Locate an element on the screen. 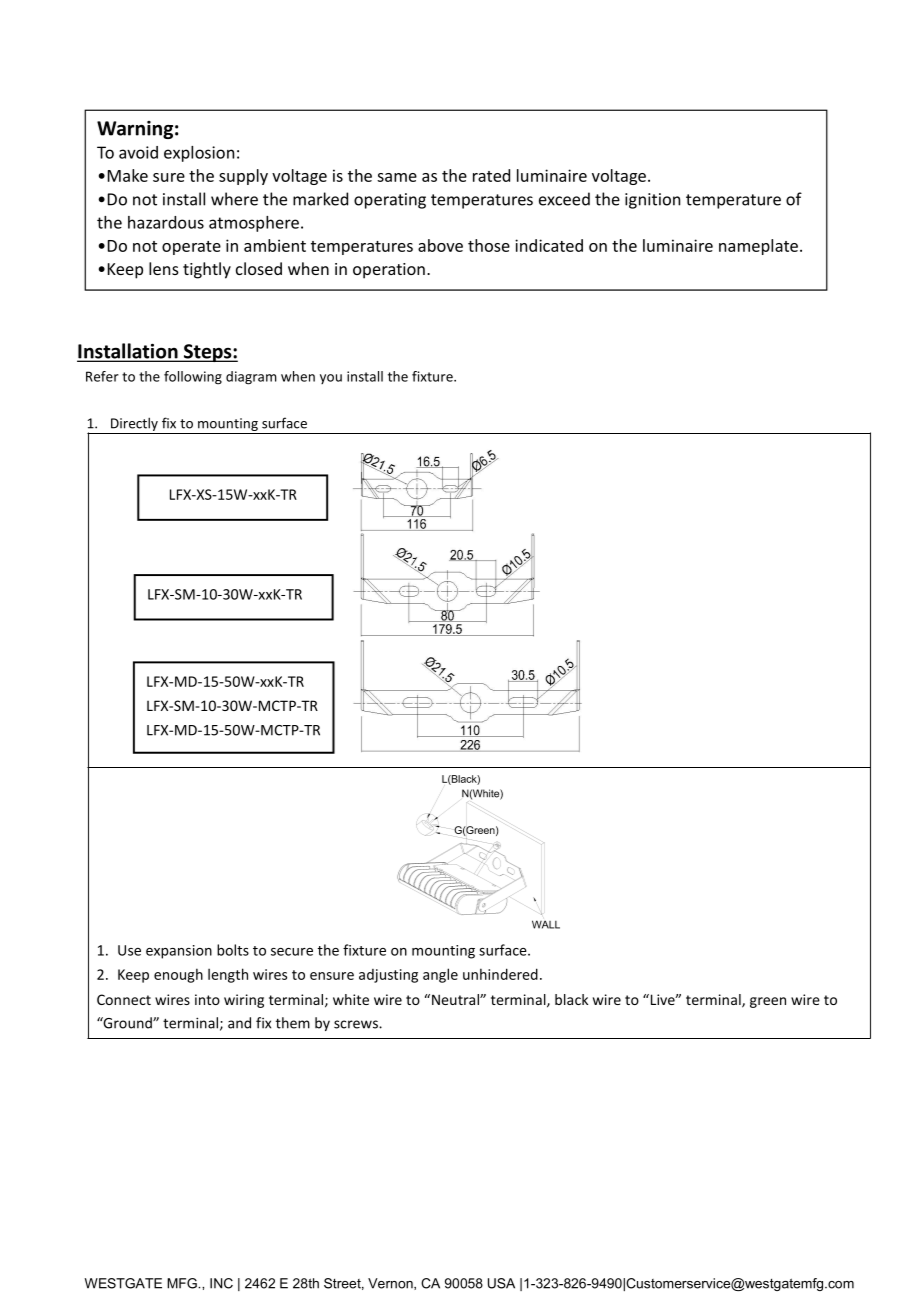 This screenshot has width=924, height=1308. nameplate is located at coordinates (758, 247).
